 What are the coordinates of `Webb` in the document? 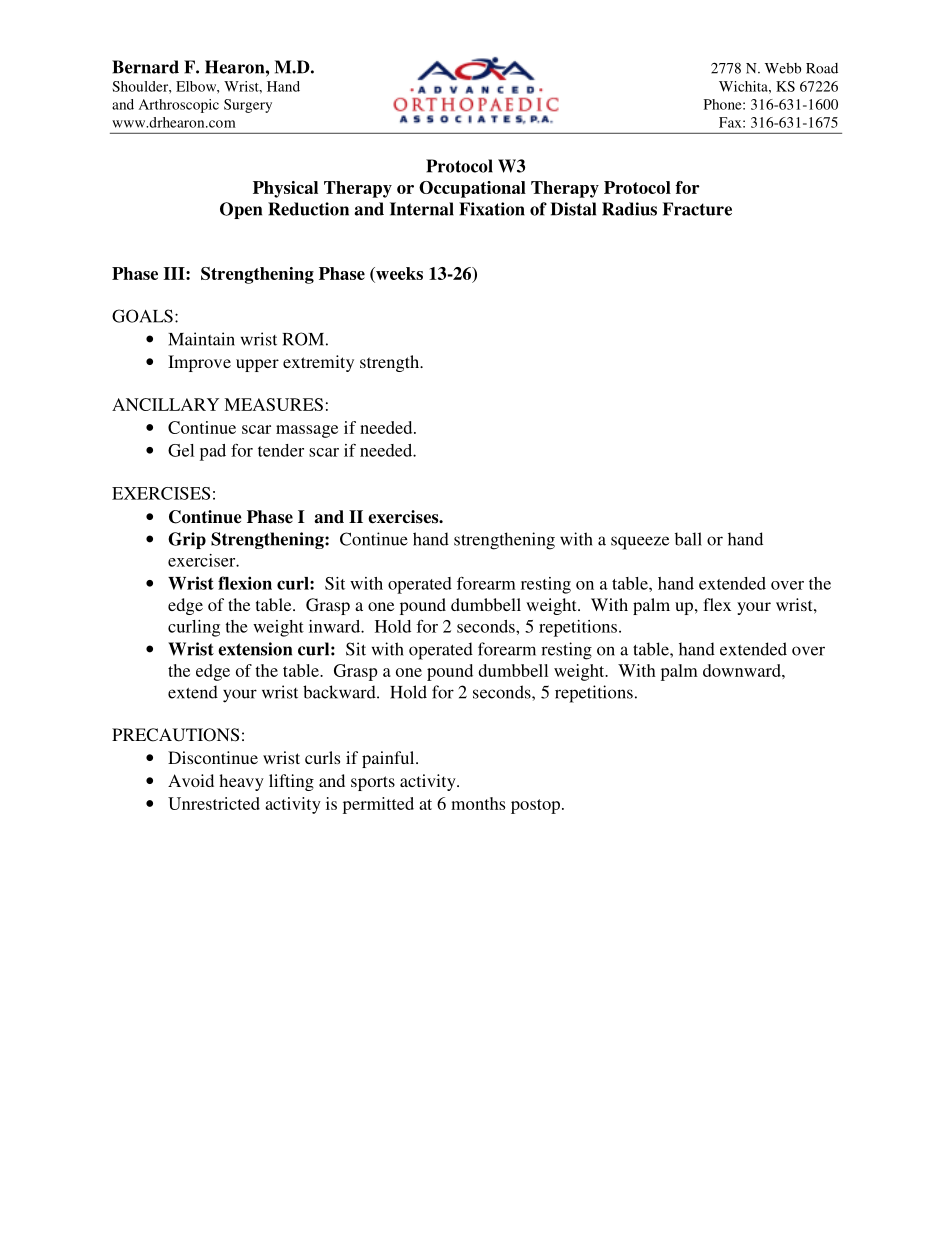 It's located at (783, 68).
